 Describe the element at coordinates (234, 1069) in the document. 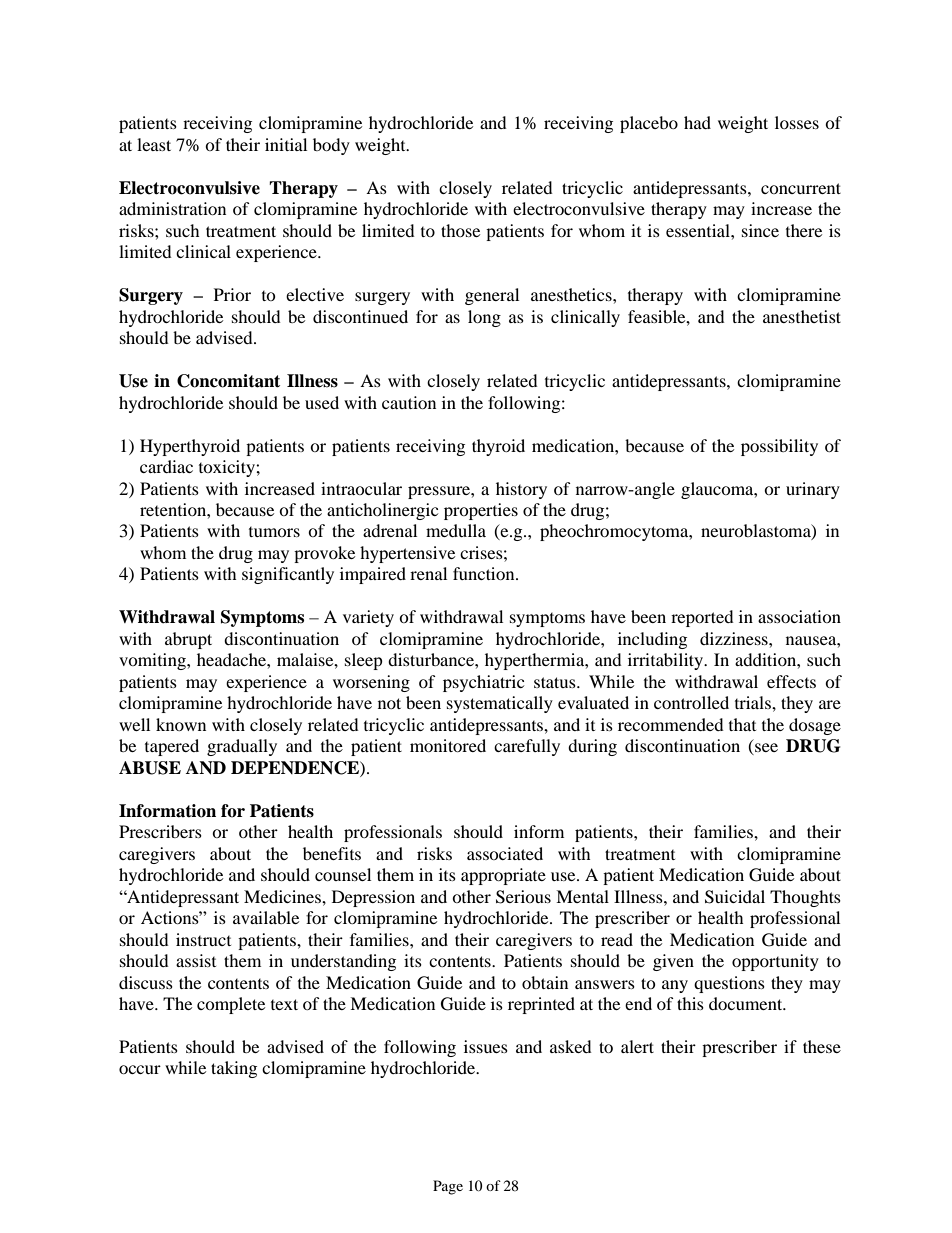

I see `taking` at that location.
